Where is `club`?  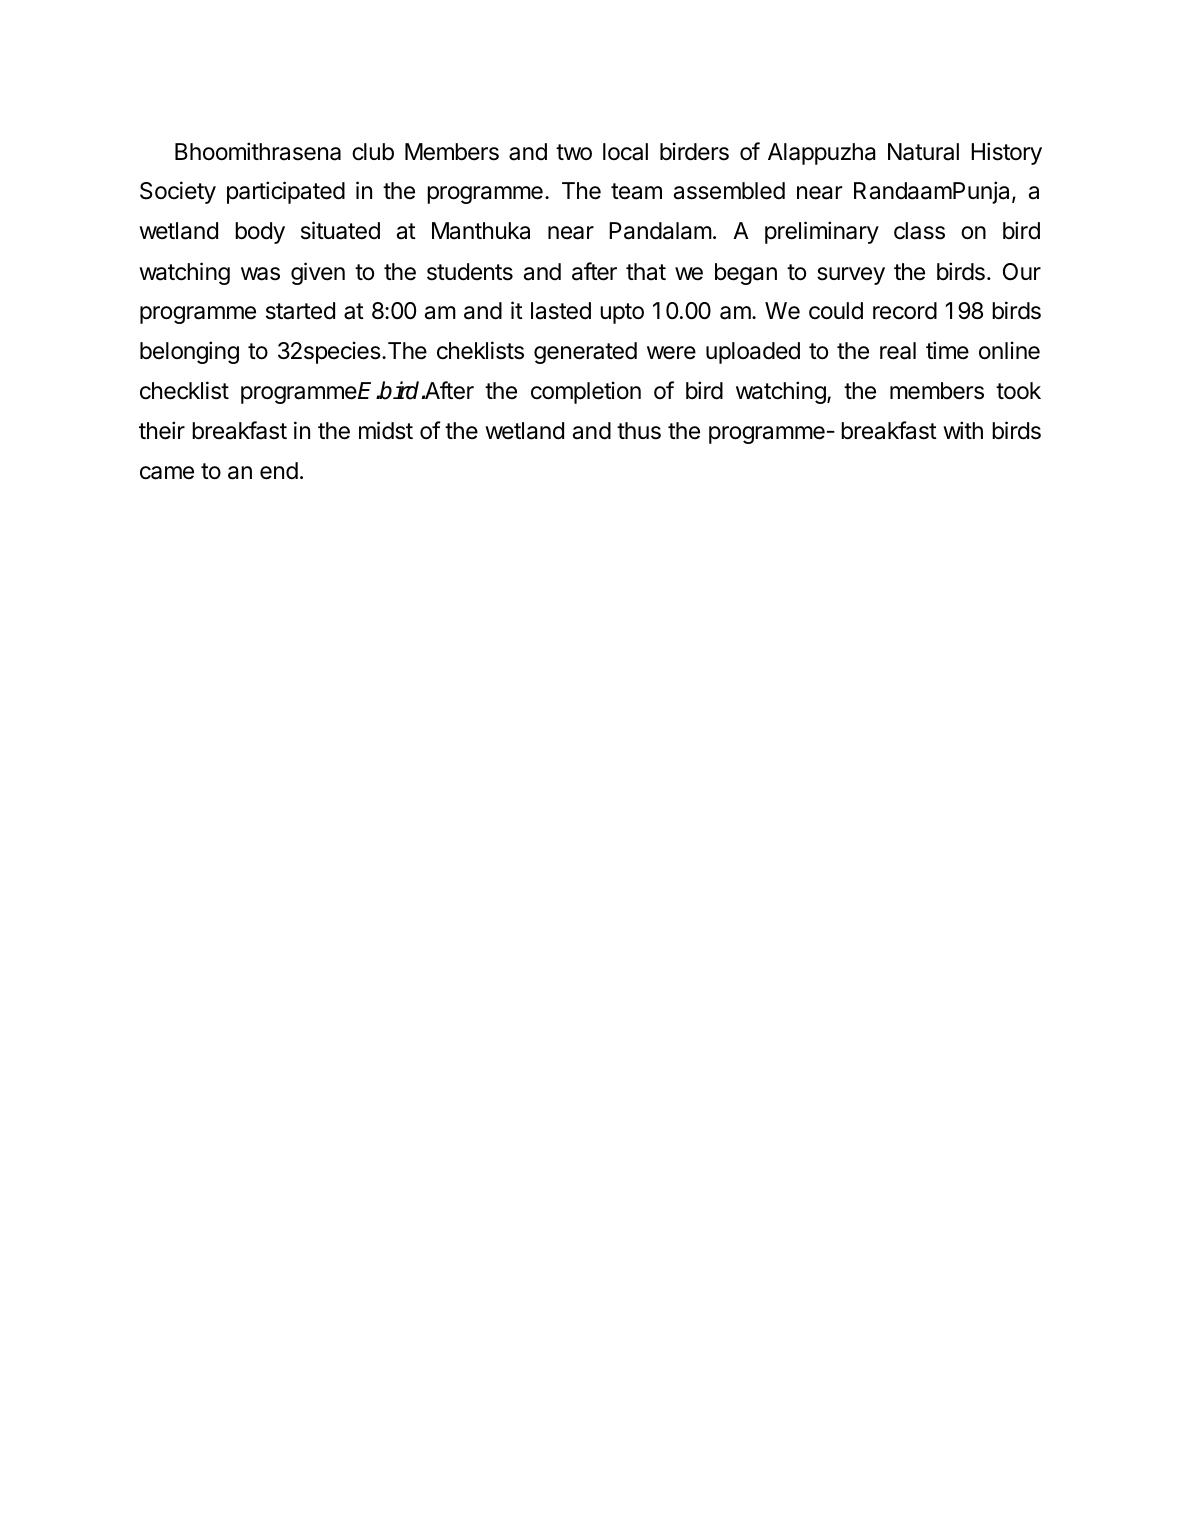
club is located at coordinates (373, 152).
